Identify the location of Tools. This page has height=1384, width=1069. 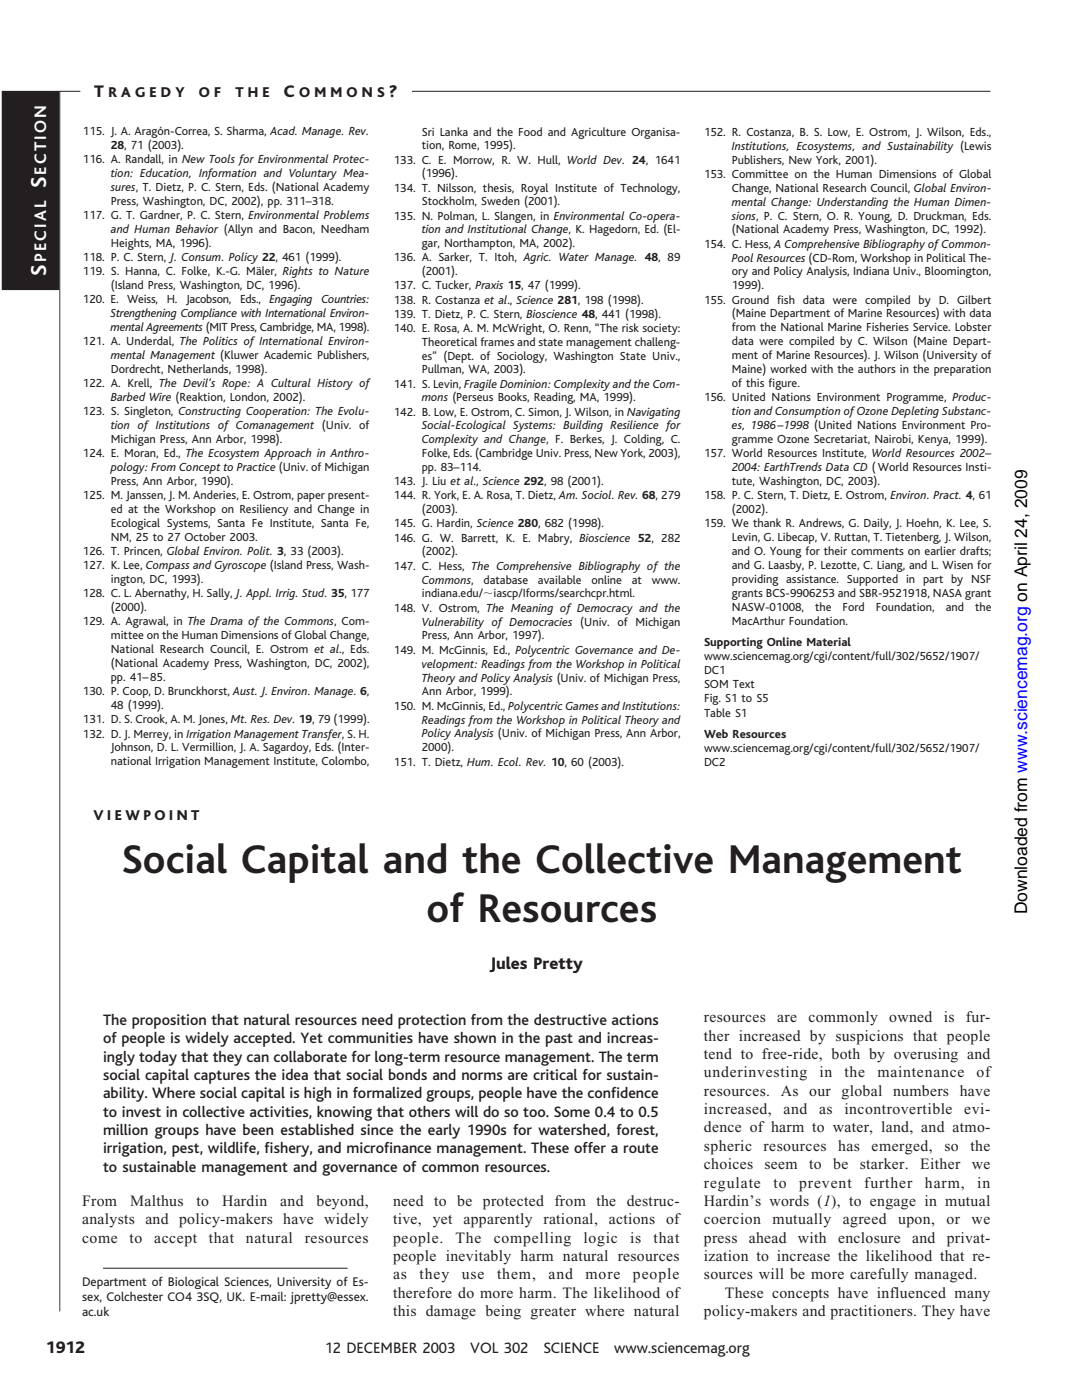
(222, 158).
